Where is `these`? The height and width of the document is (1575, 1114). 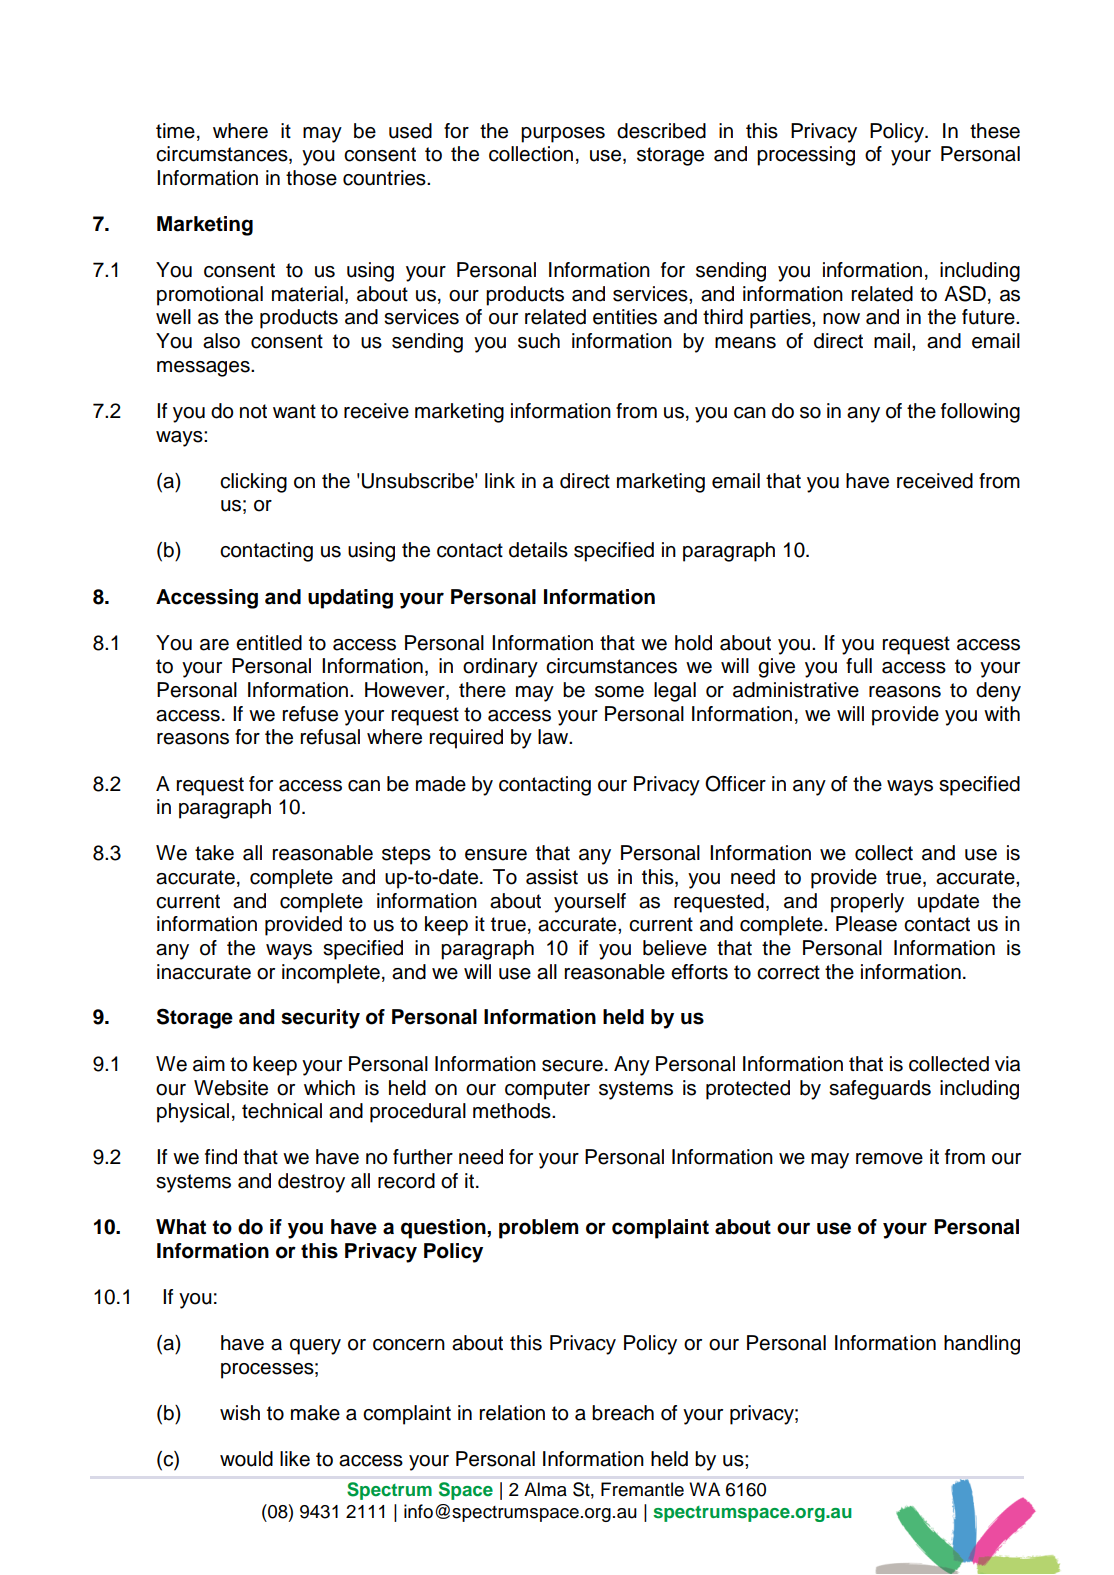 these is located at coordinates (995, 131).
